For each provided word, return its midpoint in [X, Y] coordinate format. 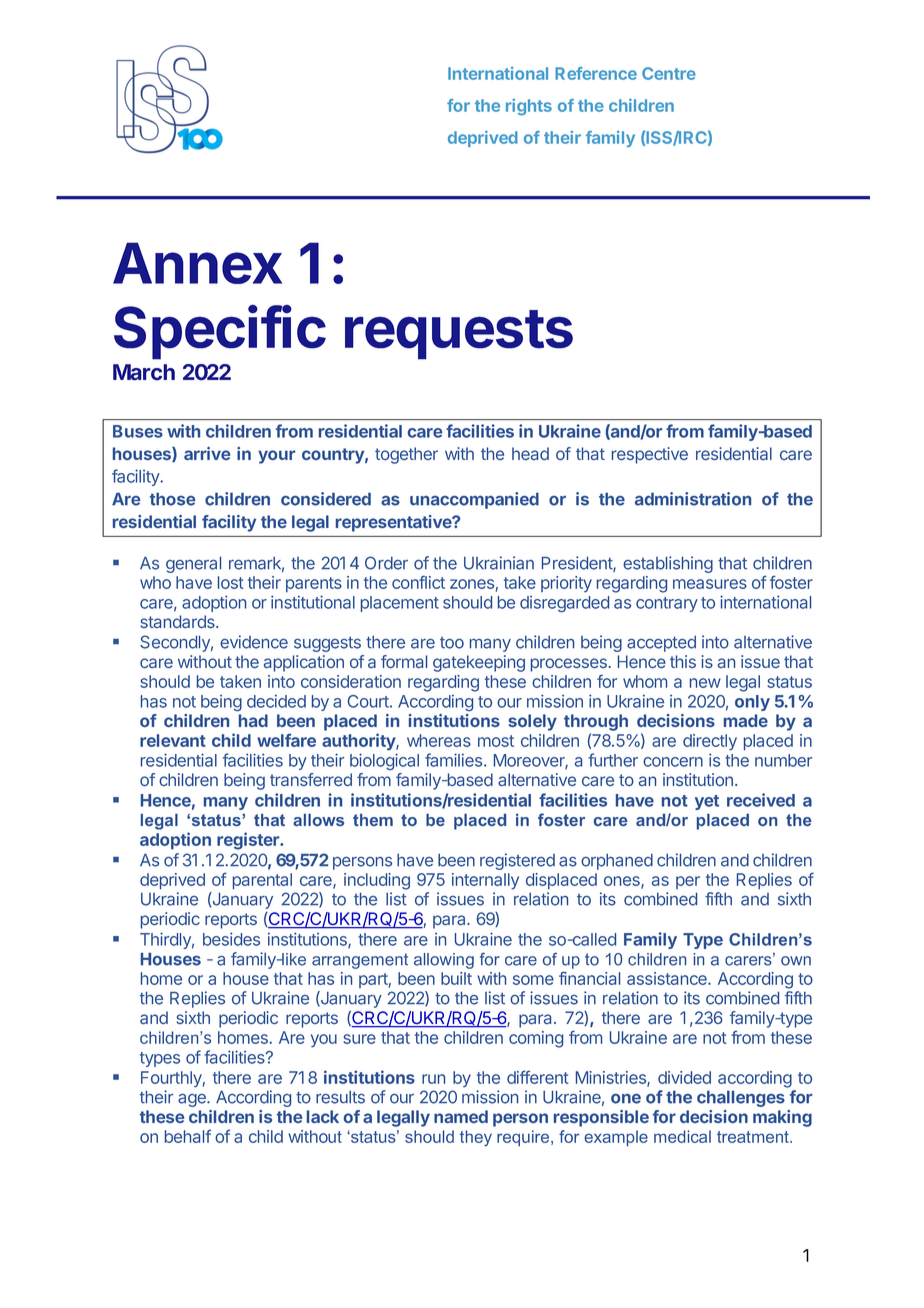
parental [262, 881]
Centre [669, 73]
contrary [667, 604]
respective [650, 455]
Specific [220, 332]
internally [485, 881]
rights [529, 107]
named [461, 1116]
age [193, 1100]
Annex [197, 263]
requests [459, 335]
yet [707, 802]
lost [231, 582]
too [452, 643]
